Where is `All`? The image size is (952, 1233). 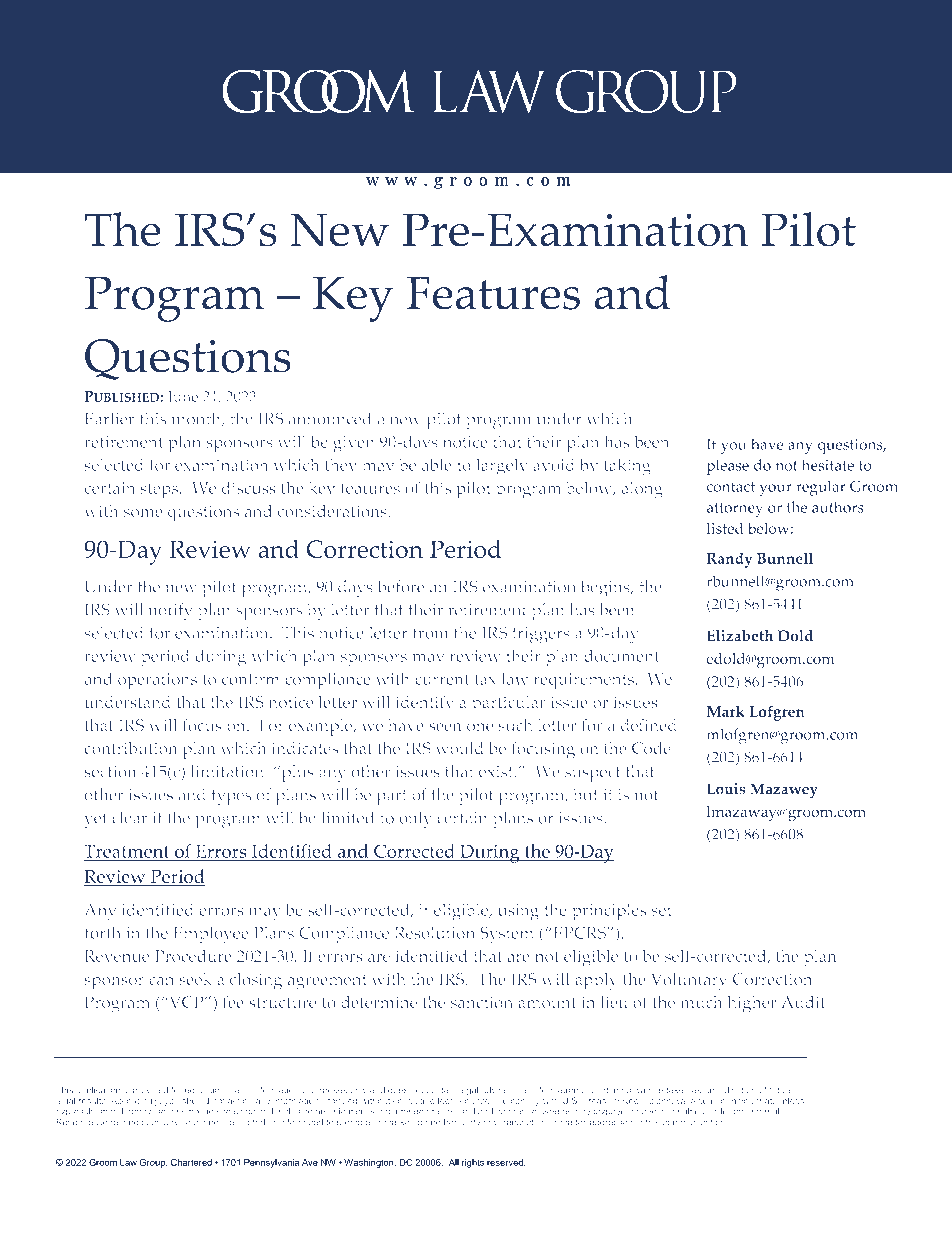
All is located at coordinates (454, 1162).
